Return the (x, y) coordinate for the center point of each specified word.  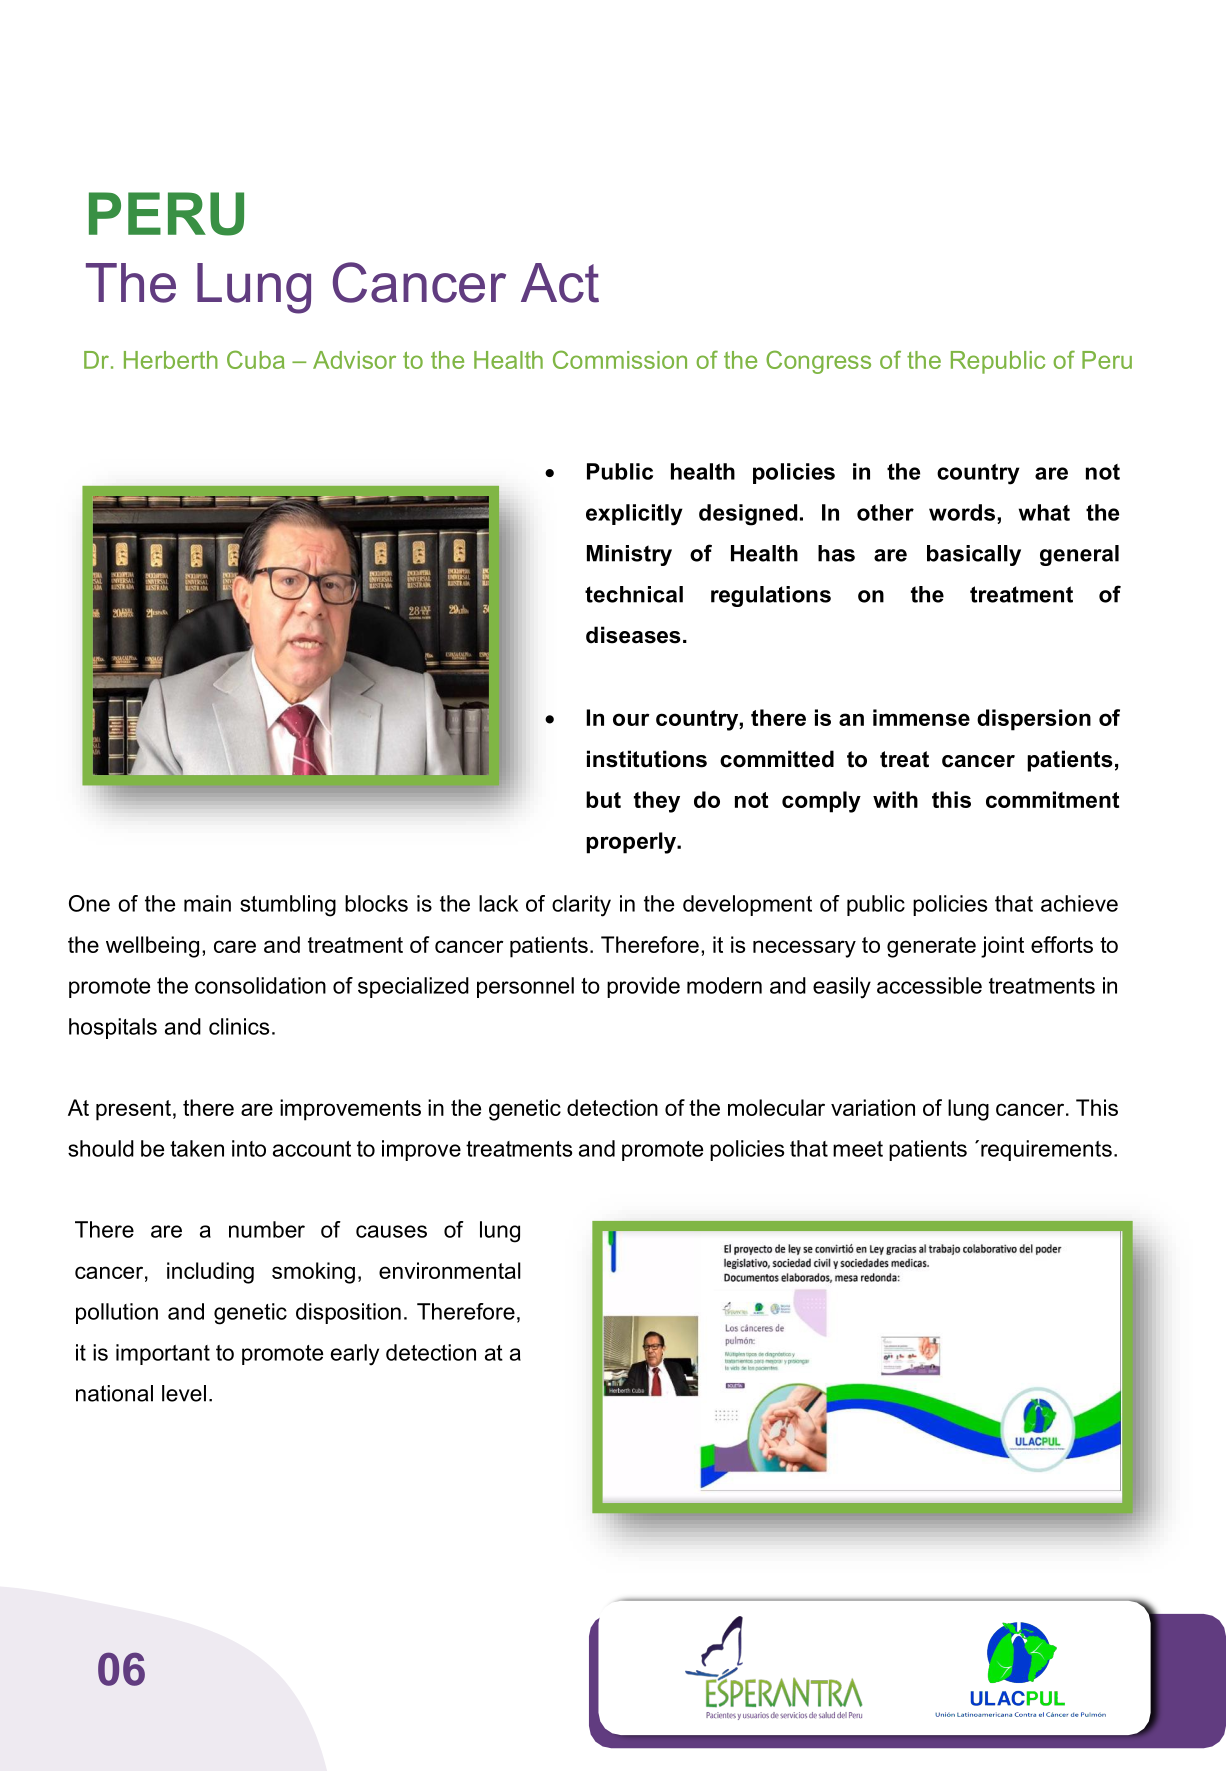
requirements (1046, 1150)
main (207, 903)
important (163, 1354)
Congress (818, 362)
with (895, 799)
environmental (450, 1270)
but (603, 799)
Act (560, 283)
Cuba (256, 359)
